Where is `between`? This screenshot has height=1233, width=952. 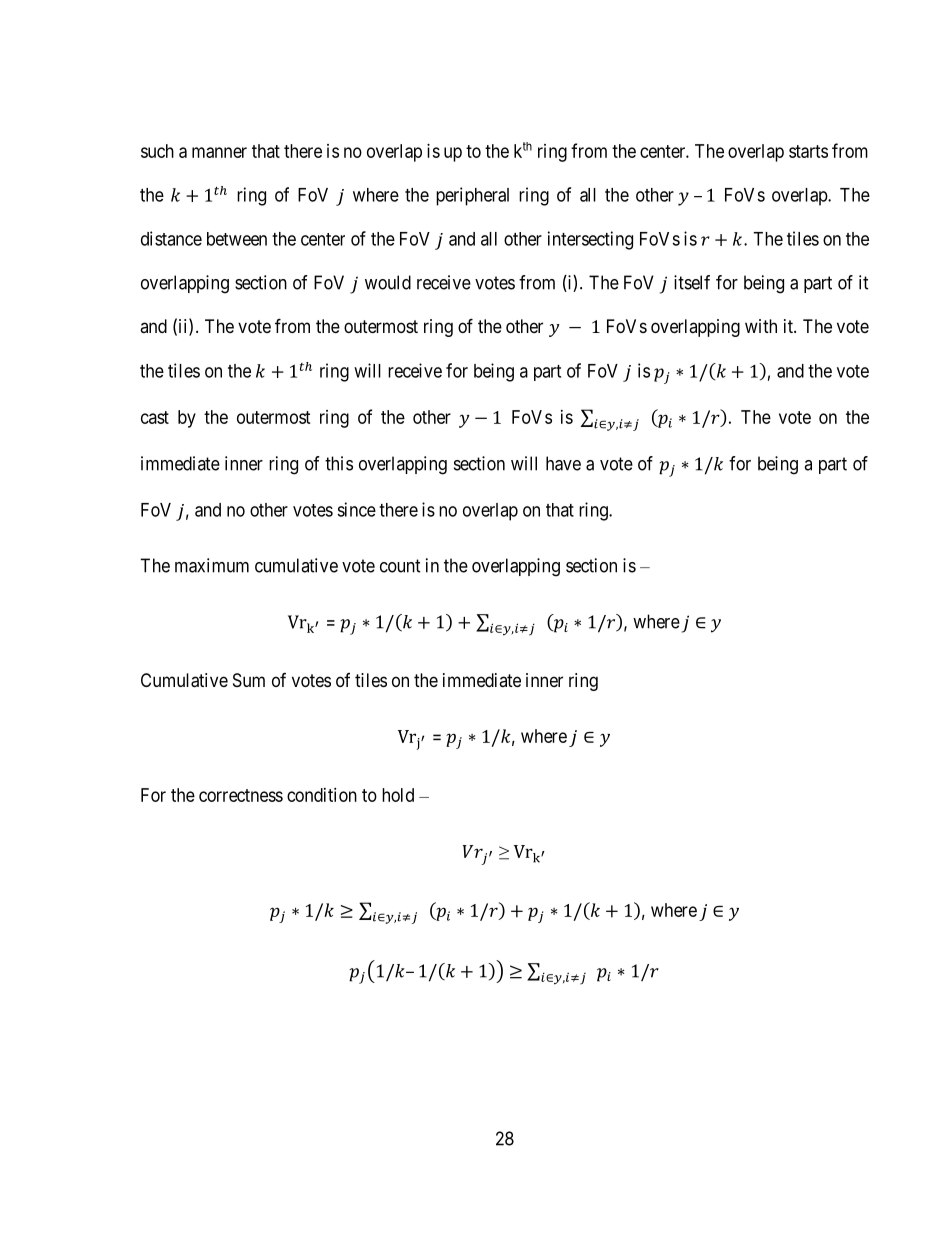
between is located at coordinates (237, 239).
